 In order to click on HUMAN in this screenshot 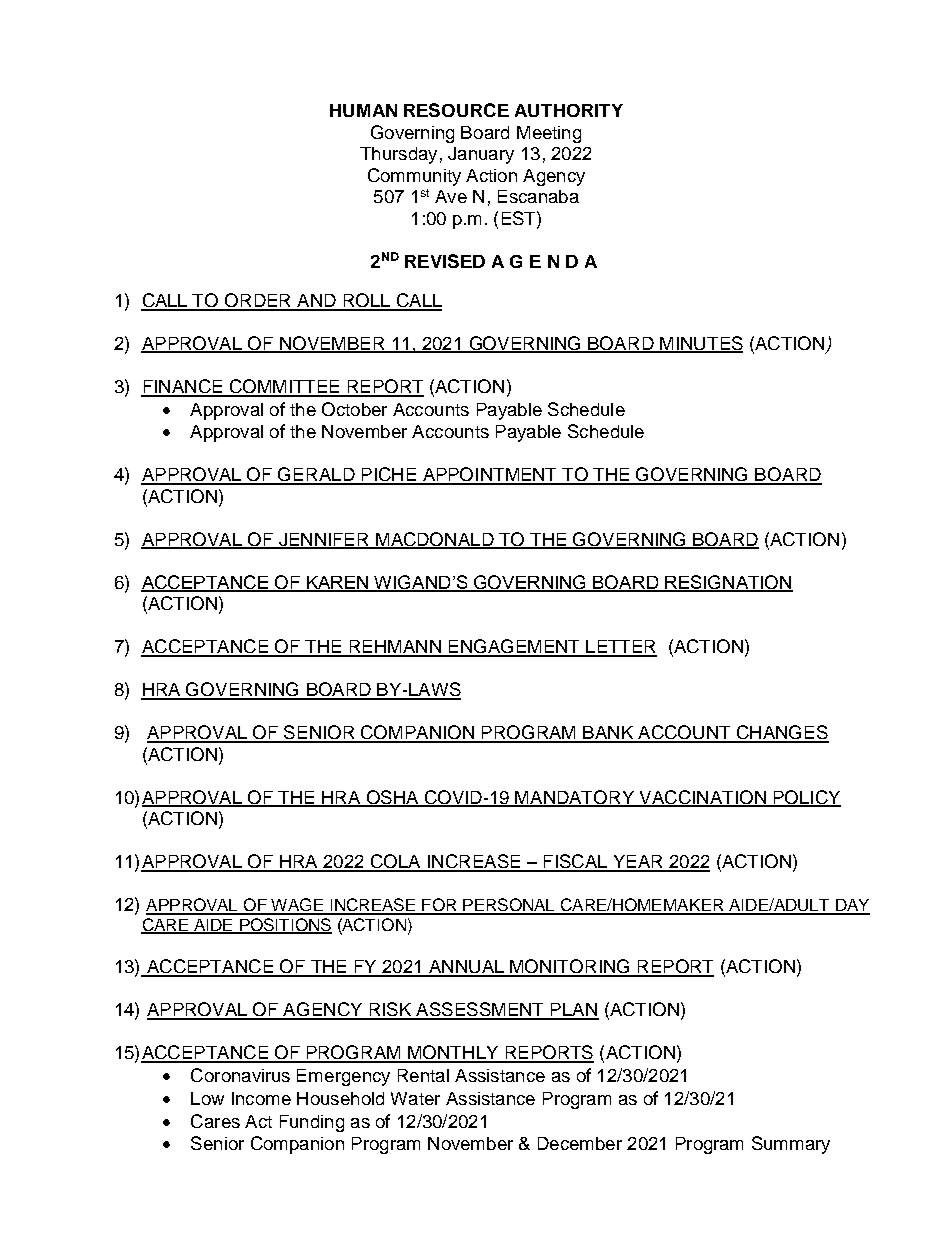, I will do `click(363, 110)`.
